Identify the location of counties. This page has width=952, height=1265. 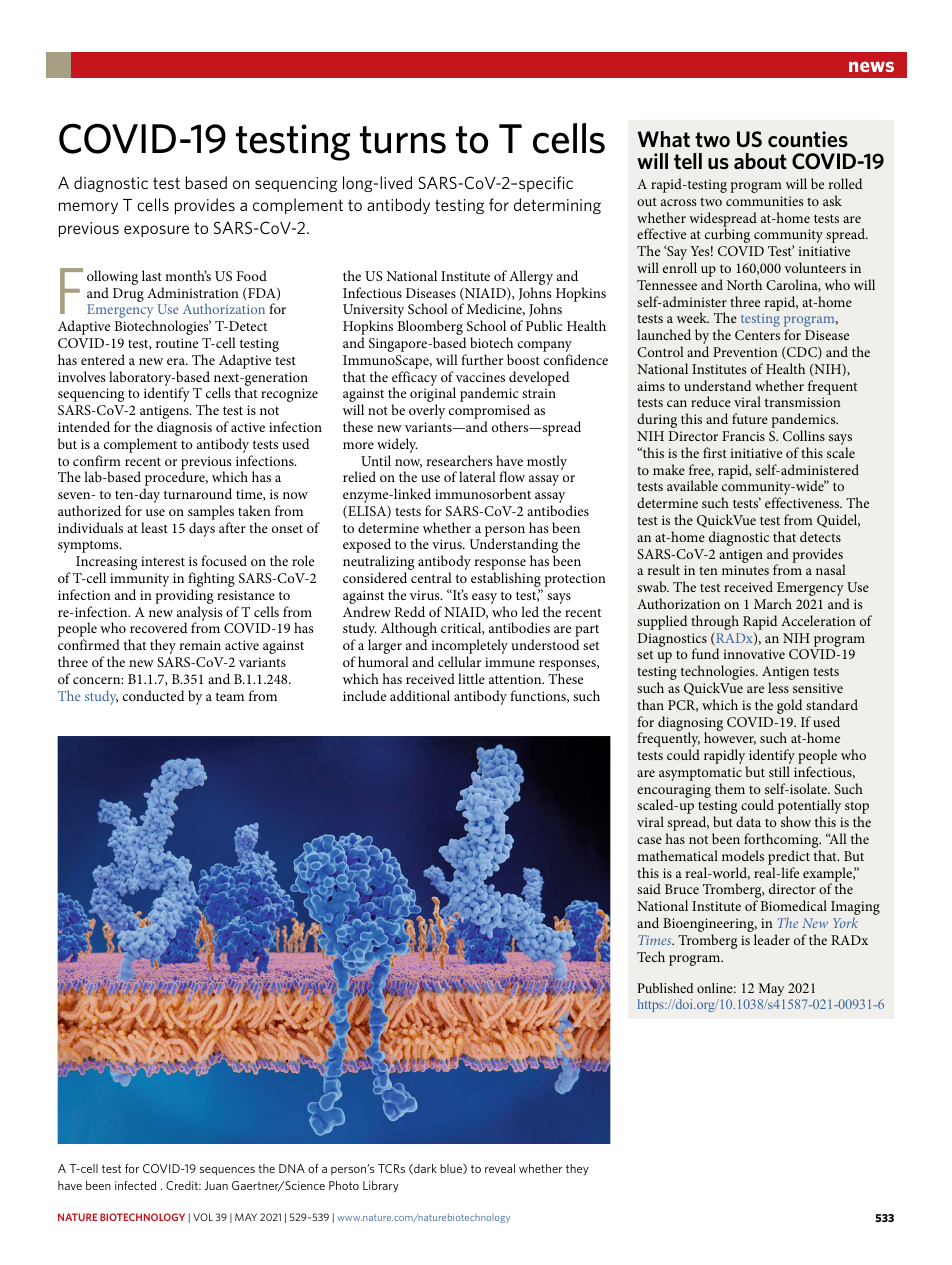
(808, 139).
